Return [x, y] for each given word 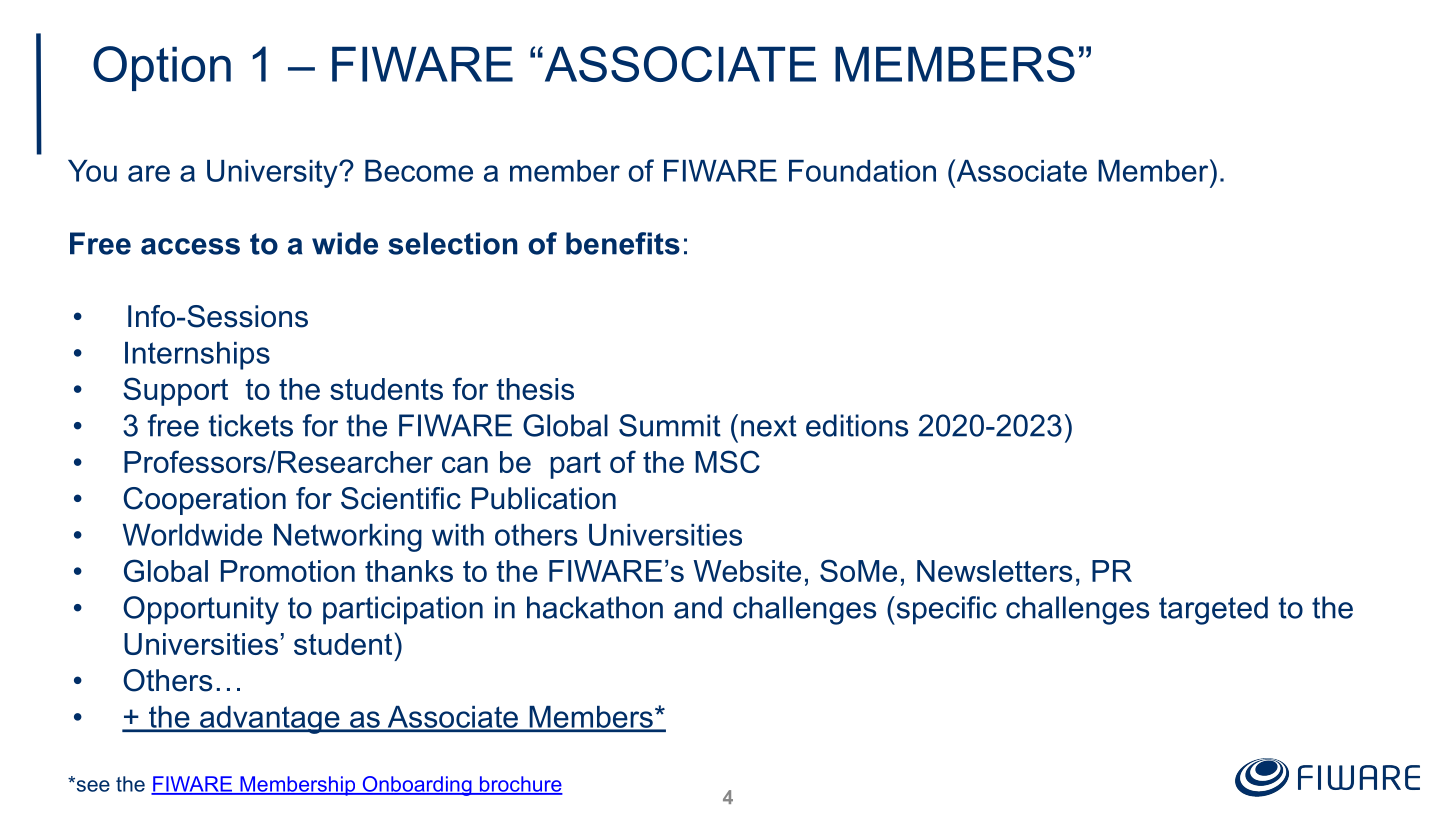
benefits [623, 243]
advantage [270, 720]
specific [945, 610]
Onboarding [417, 786]
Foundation [862, 171]
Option [162, 68]
